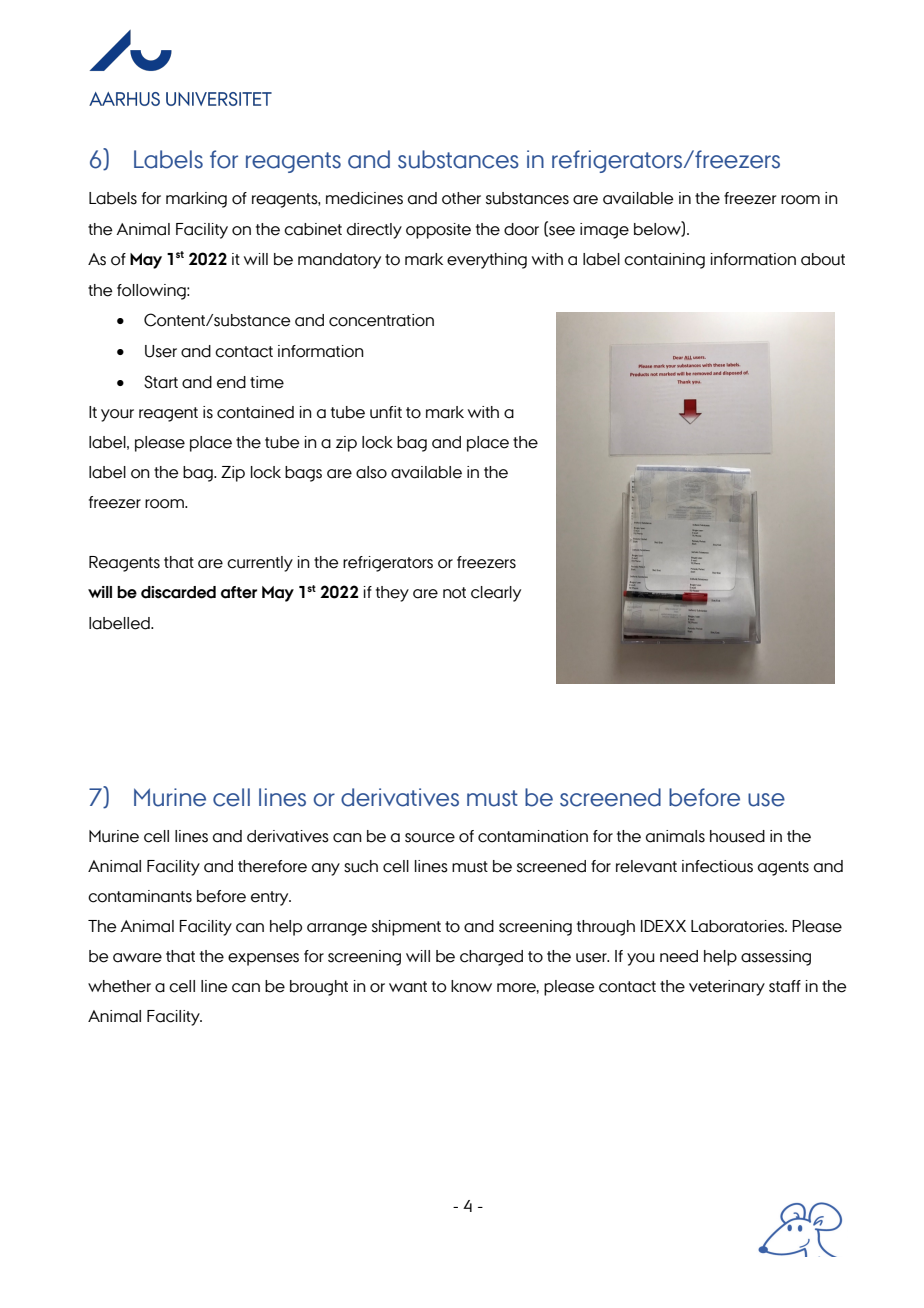  I want to click on mandatory, so click(339, 261).
